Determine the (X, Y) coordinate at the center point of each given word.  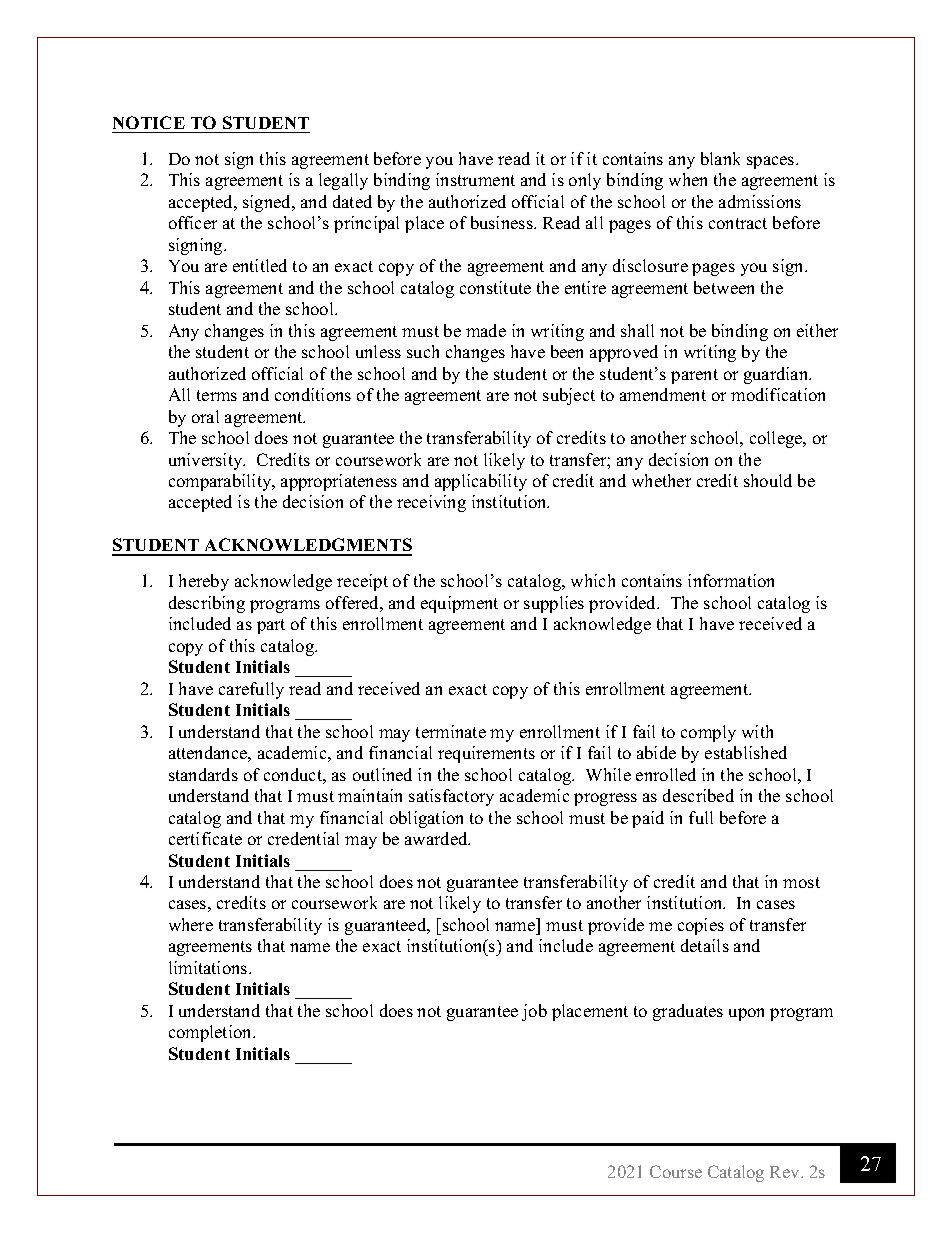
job (534, 1012)
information (731, 580)
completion (211, 1033)
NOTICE (149, 122)
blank (720, 158)
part (271, 626)
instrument (475, 179)
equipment (459, 604)
